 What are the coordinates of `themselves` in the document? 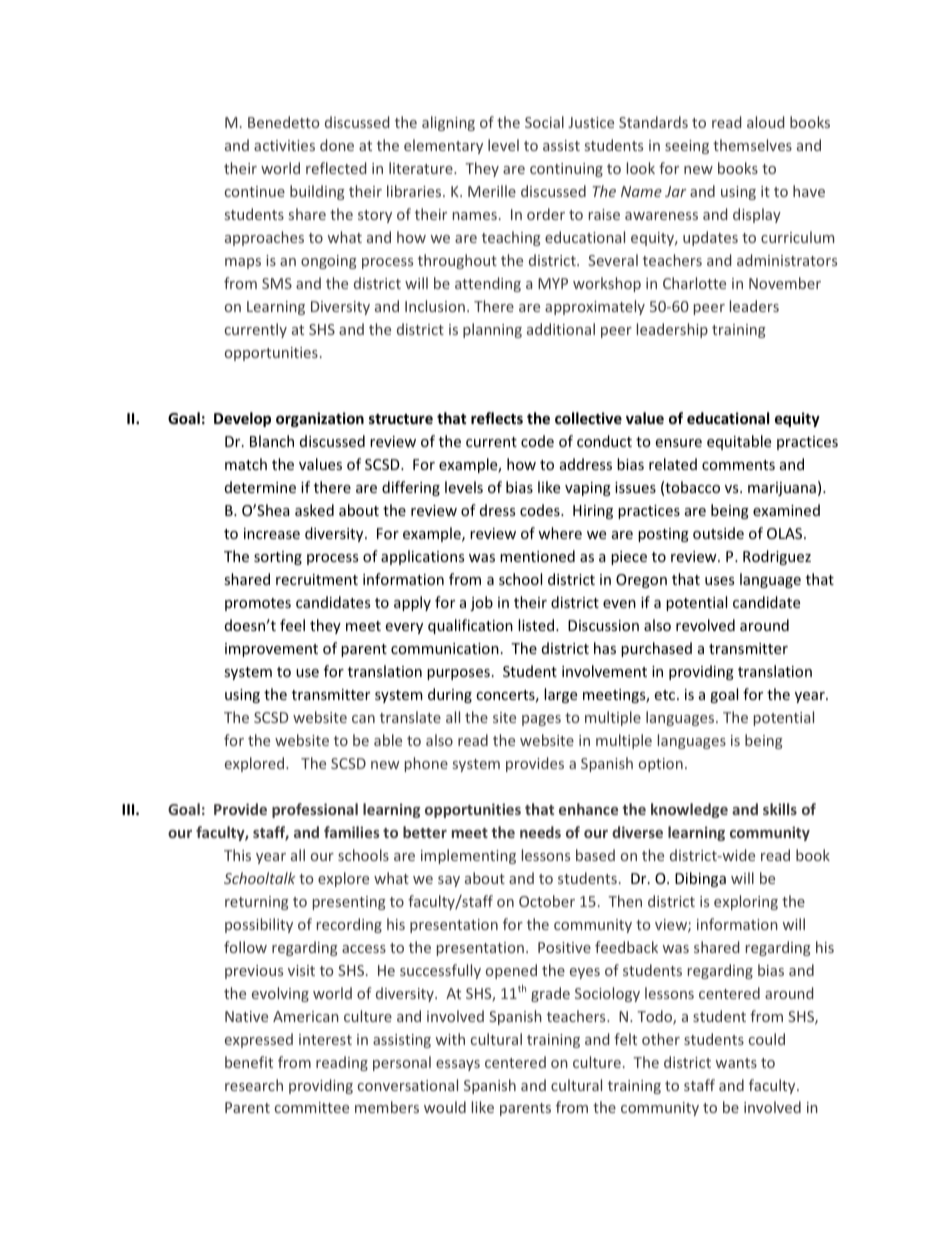 It's located at (752, 145).
